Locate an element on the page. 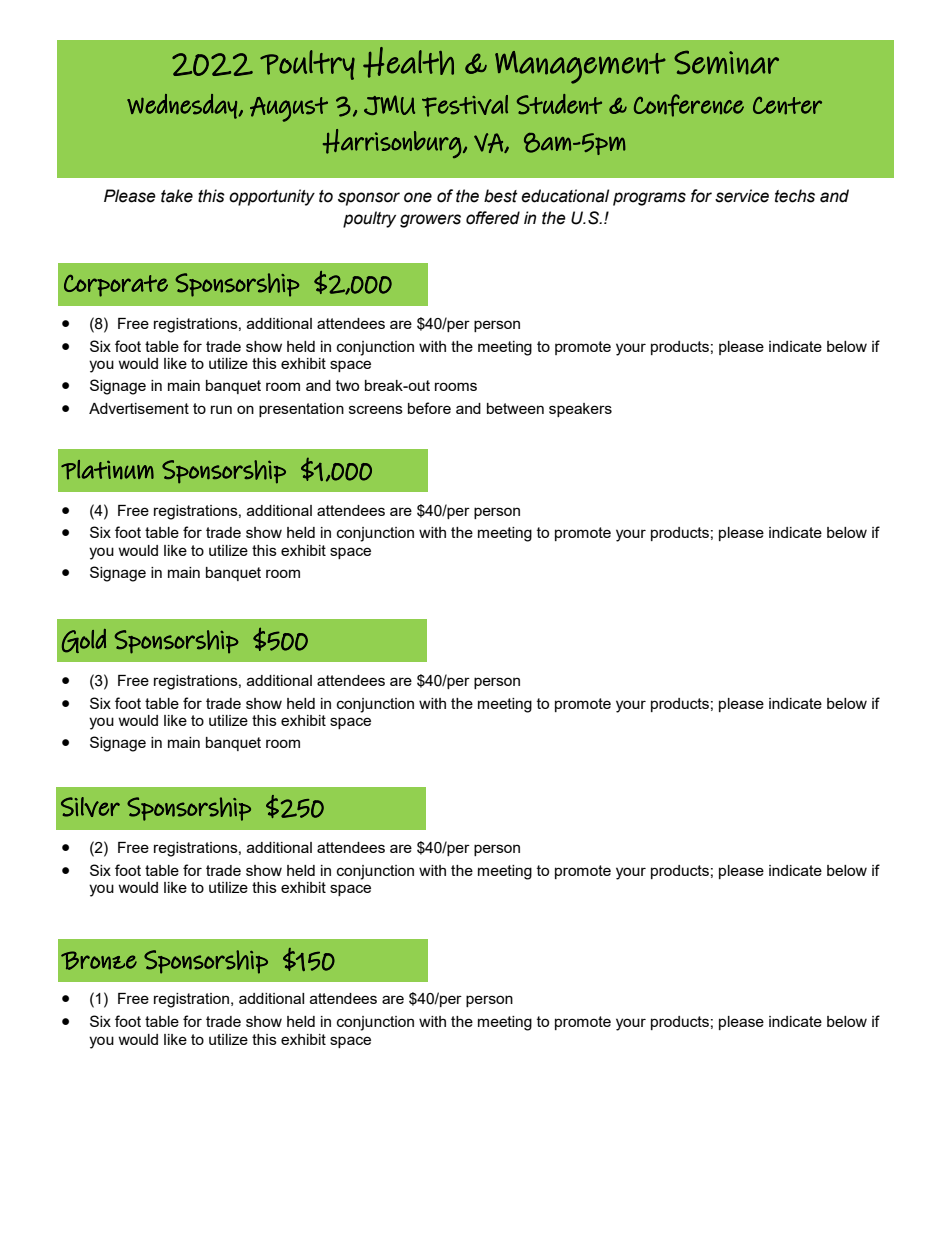 This image has width=952, height=1233. service is located at coordinates (742, 196).
